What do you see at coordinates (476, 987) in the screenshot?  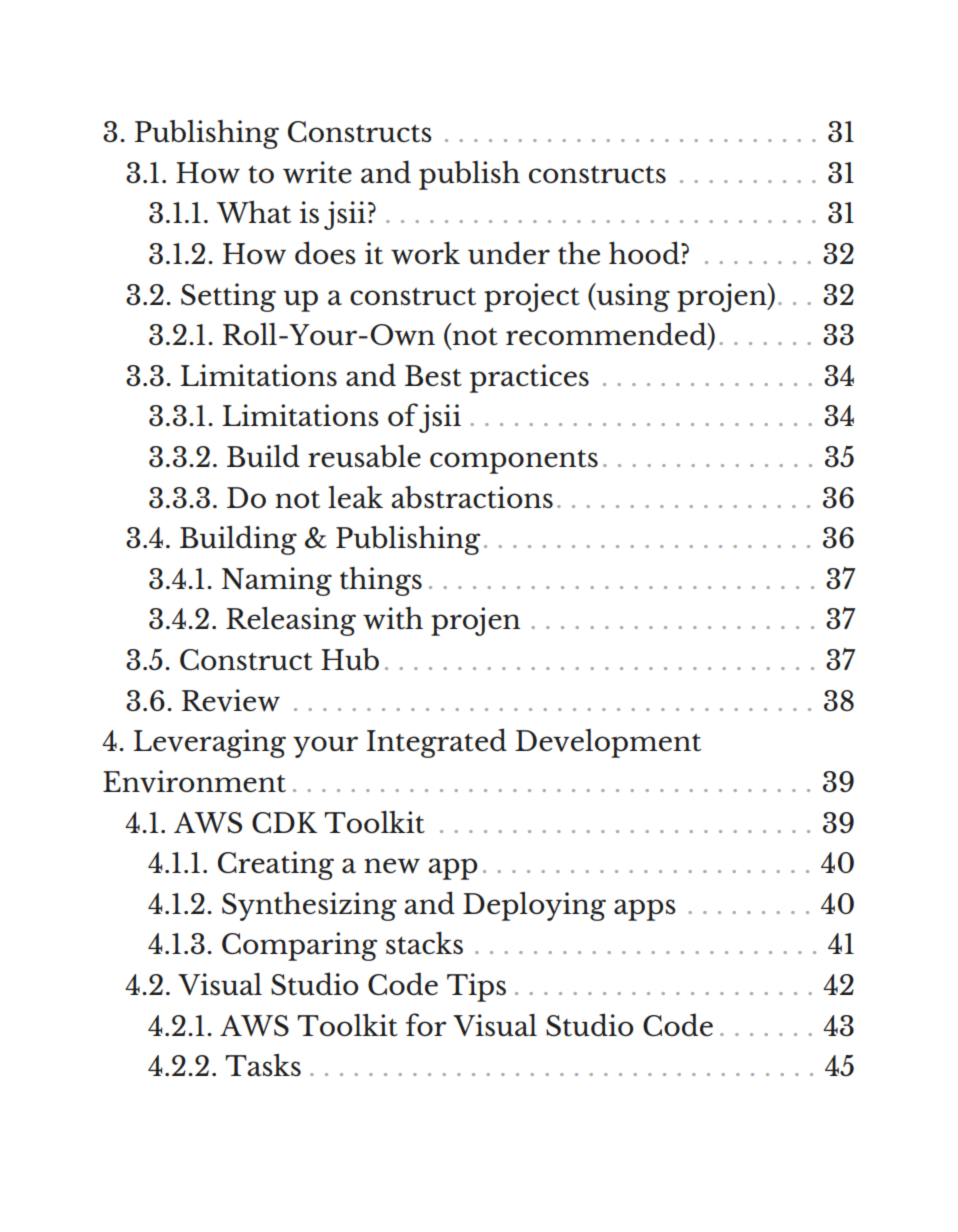 I see `Tips` at bounding box center [476, 987].
